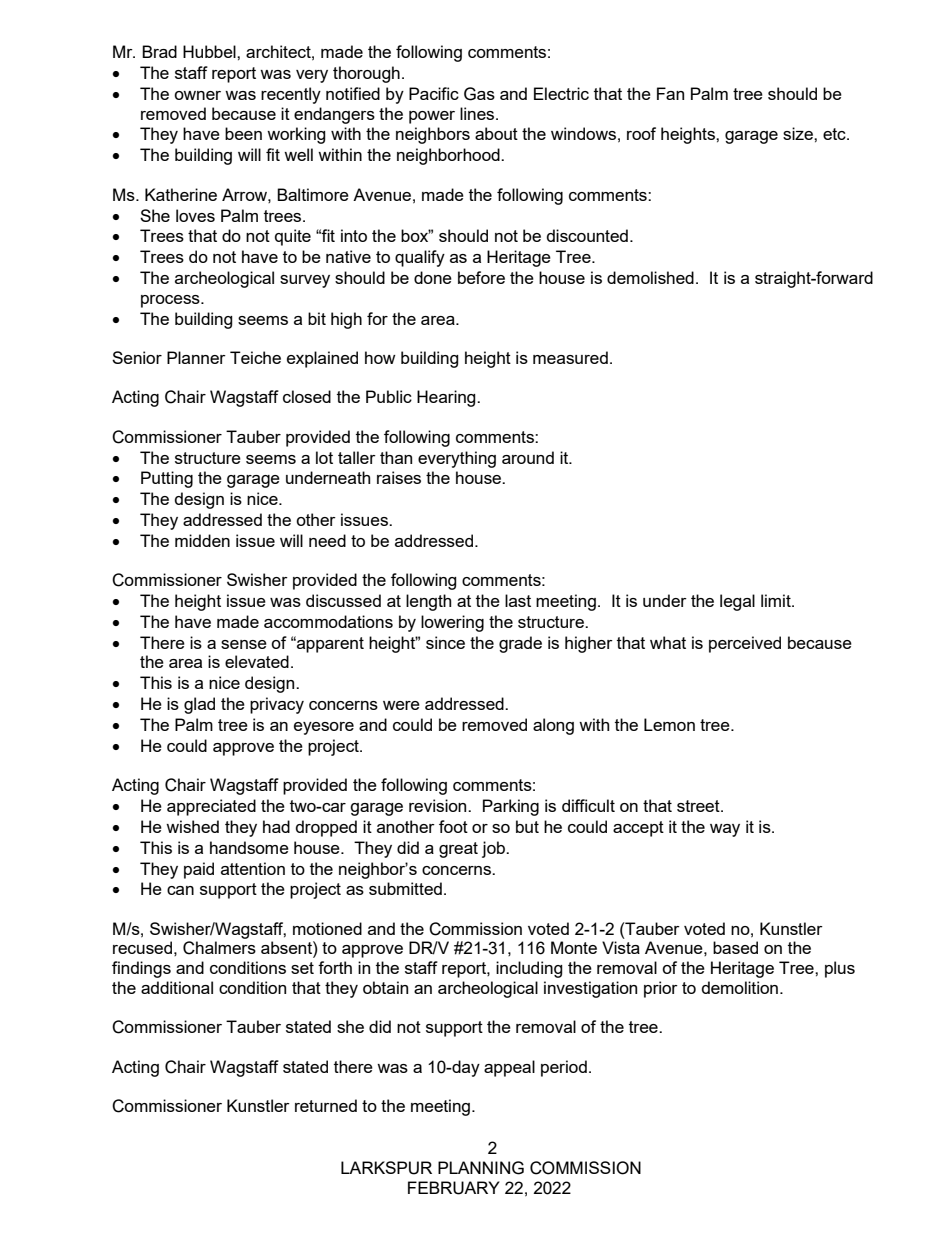 This document has height=1233, width=952. I want to click on appreciated, so click(211, 807).
